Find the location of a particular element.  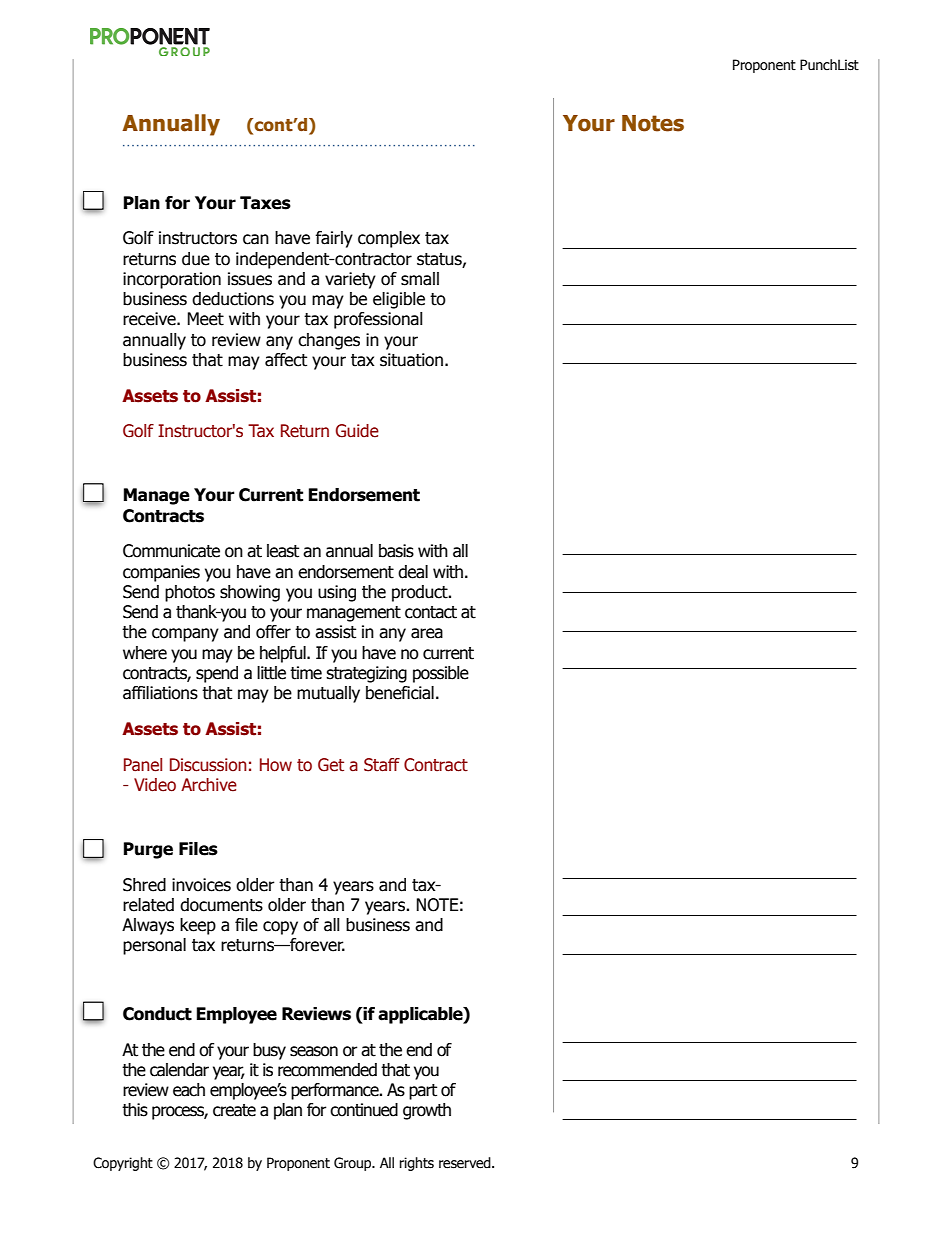

affiliations is located at coordinates (160, 693).
